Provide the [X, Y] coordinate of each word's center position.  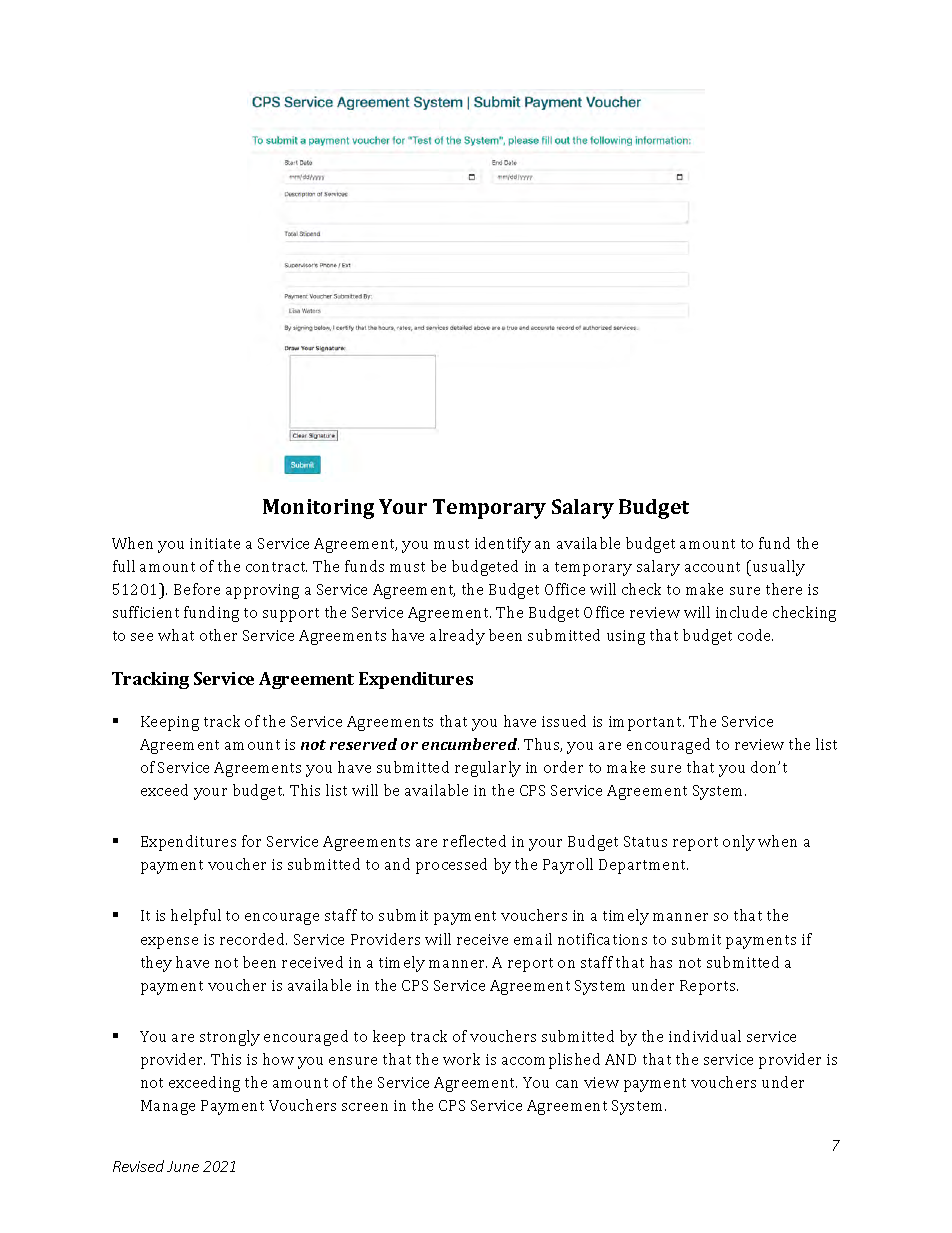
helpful [196, 917]
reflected [474, 841]
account [712, 567]
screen [365, 1107]
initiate [215, 543]
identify [503, 545]
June [183, 1166]
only [739, 843]
